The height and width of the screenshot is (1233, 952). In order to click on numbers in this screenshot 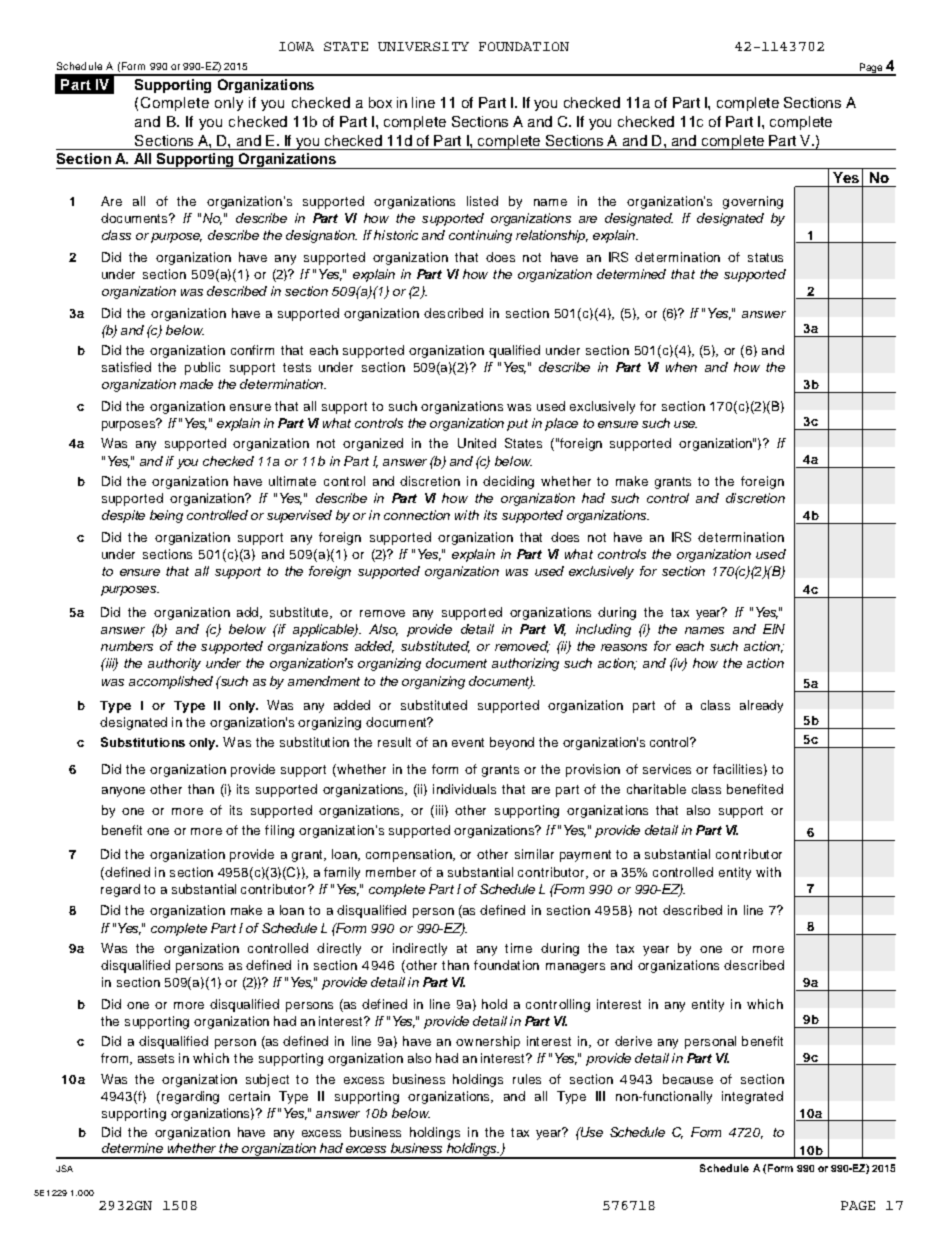, I will do `click(127, 646)`.
